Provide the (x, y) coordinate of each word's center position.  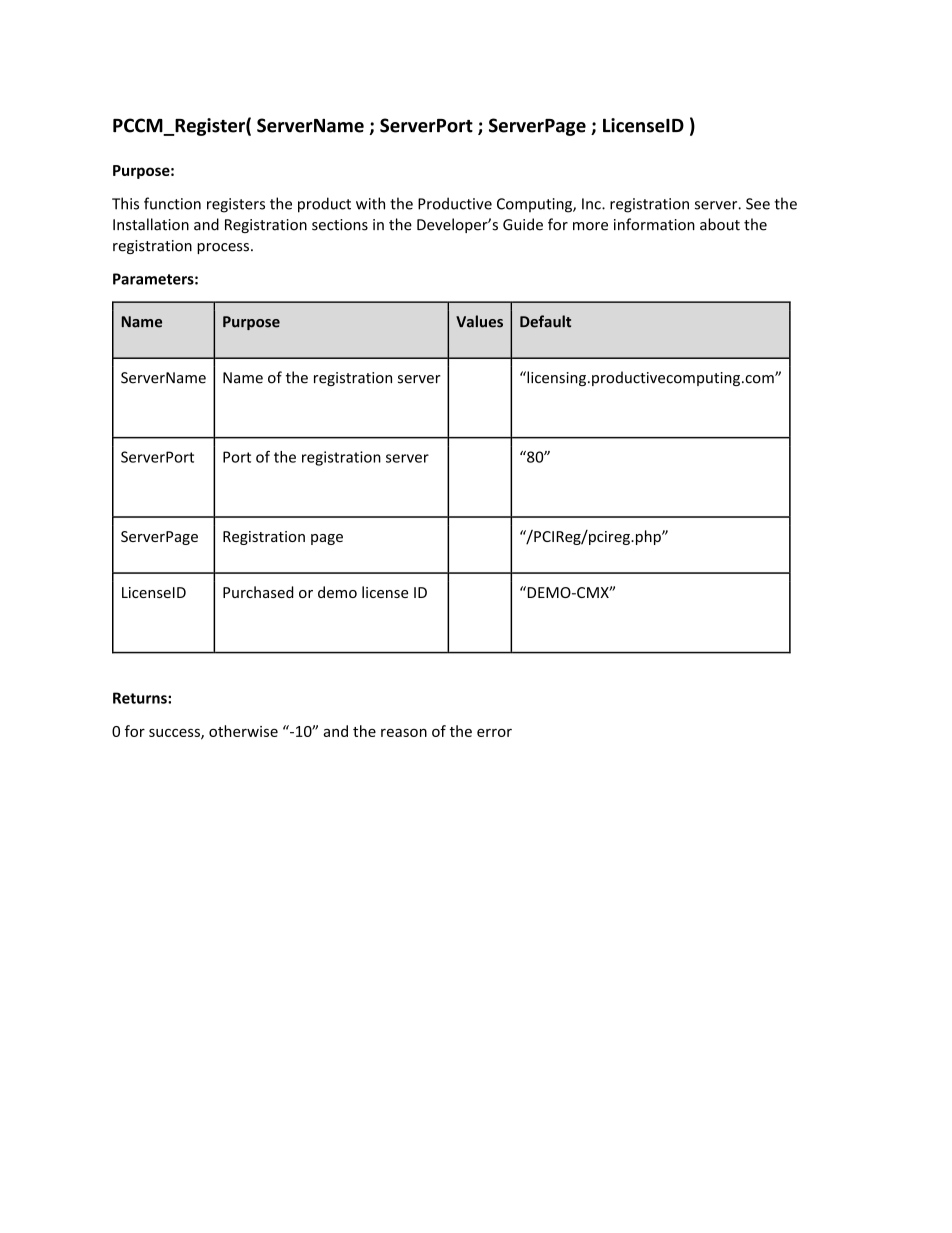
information (654, 224)
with (370, 203)
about (720, 224)
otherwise (243, 731)
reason (404, 732)
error (494, 732)
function (172, 203)
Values (479, 321)
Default (545, 321)
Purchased (258, 592)
